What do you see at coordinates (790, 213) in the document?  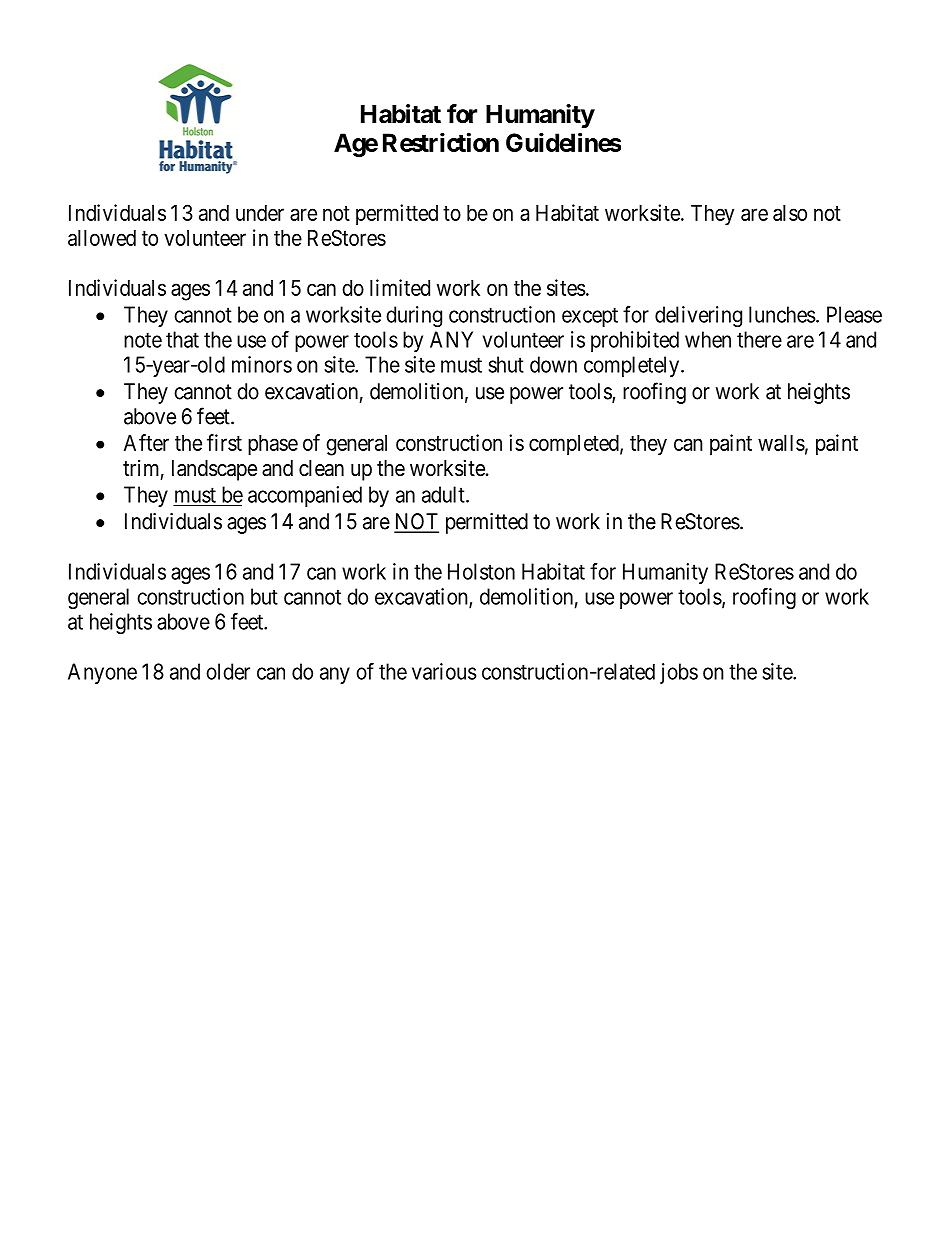 I see `also` at bounding box center [790, 213].
